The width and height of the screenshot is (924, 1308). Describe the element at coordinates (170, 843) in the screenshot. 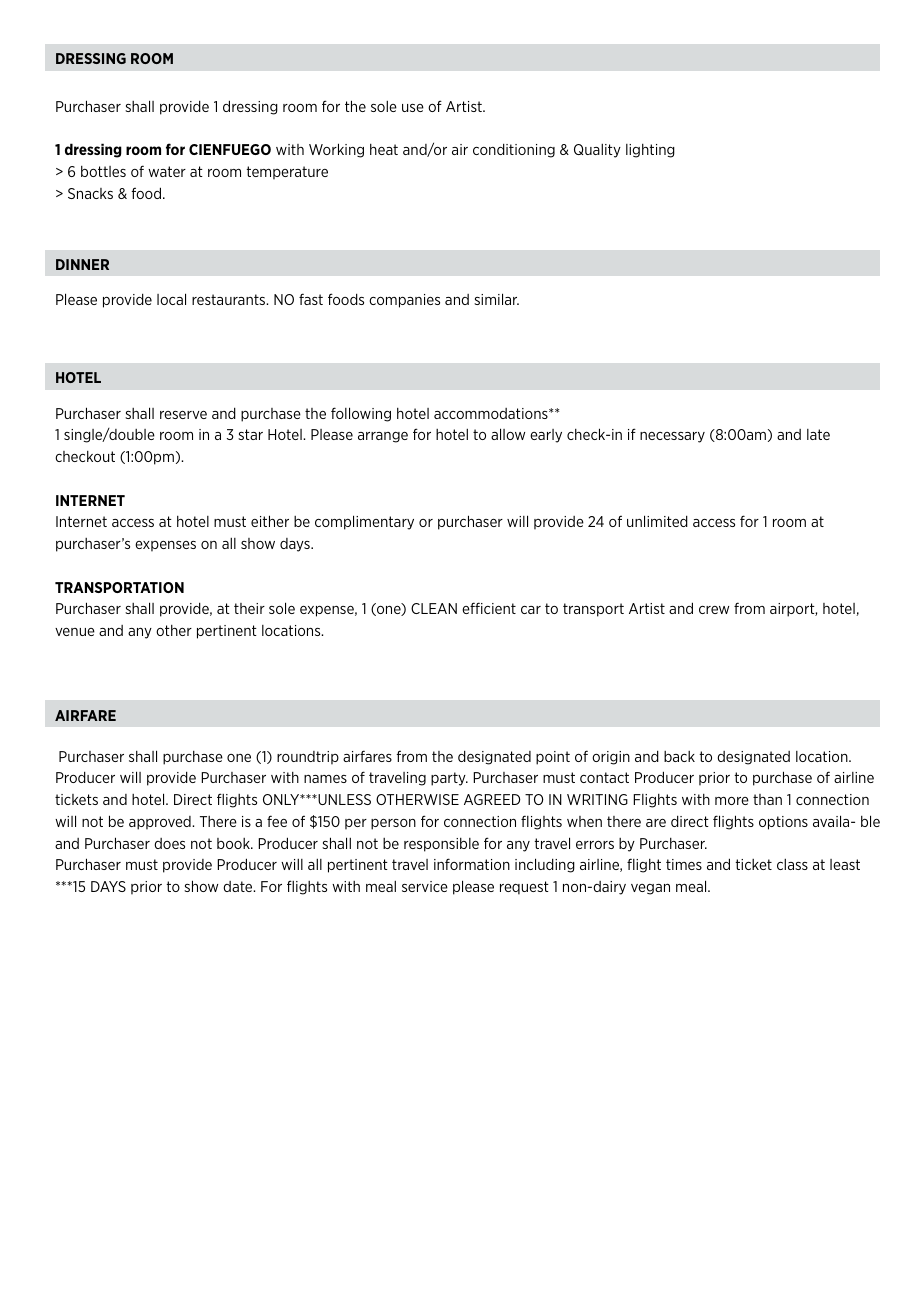

I see `does` at that location.
